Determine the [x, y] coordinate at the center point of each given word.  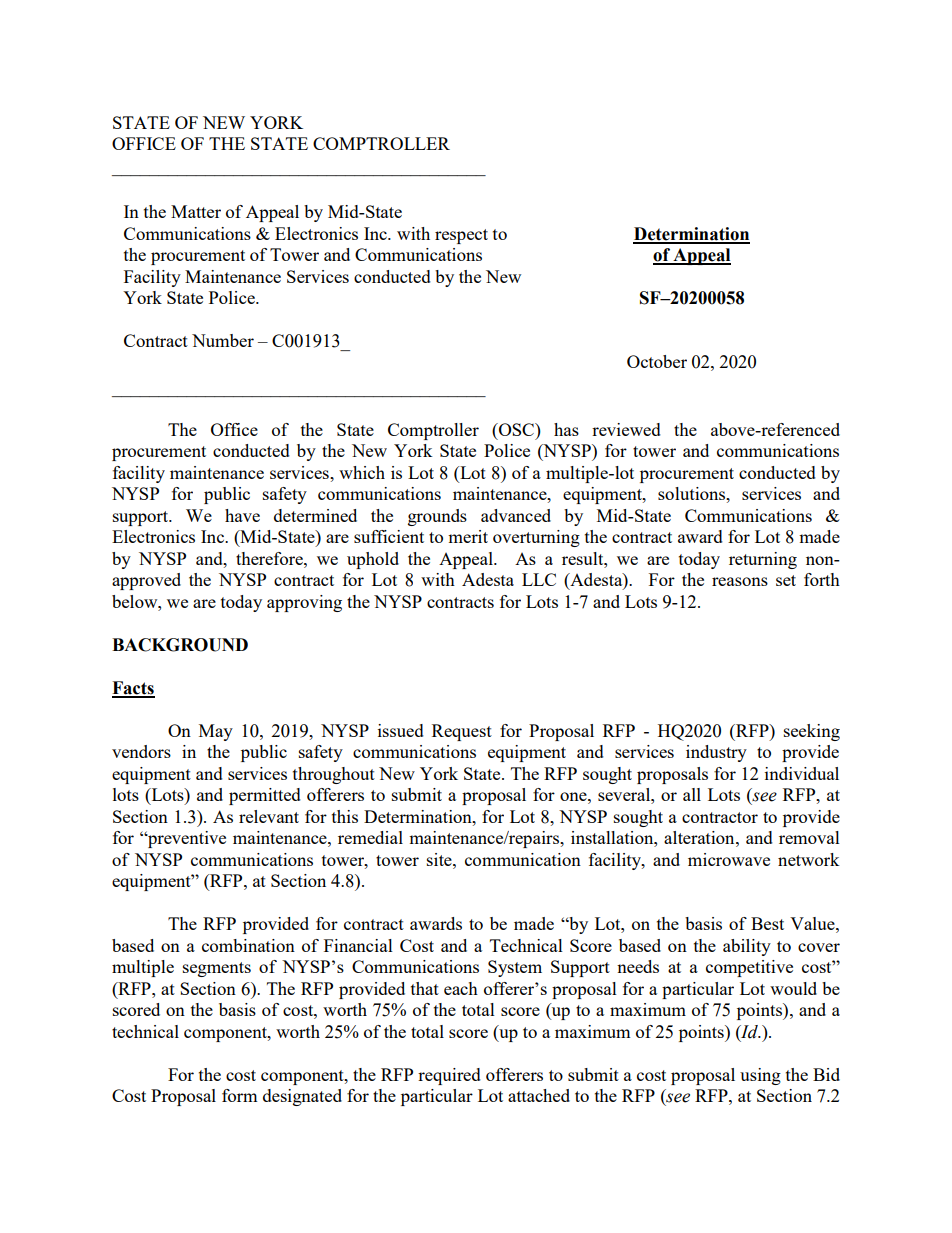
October [657, 361]
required [449, 1076]
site [440, 859]
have [242, 515]
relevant [269, 816]
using [760, 1076]
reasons [740, 581]
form [240, 1095]
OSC [516, 429]
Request [462, 732]
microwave [729, 859]
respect [461, 236]
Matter [196, 211]
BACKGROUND [180, 645]
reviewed [626, 429]
